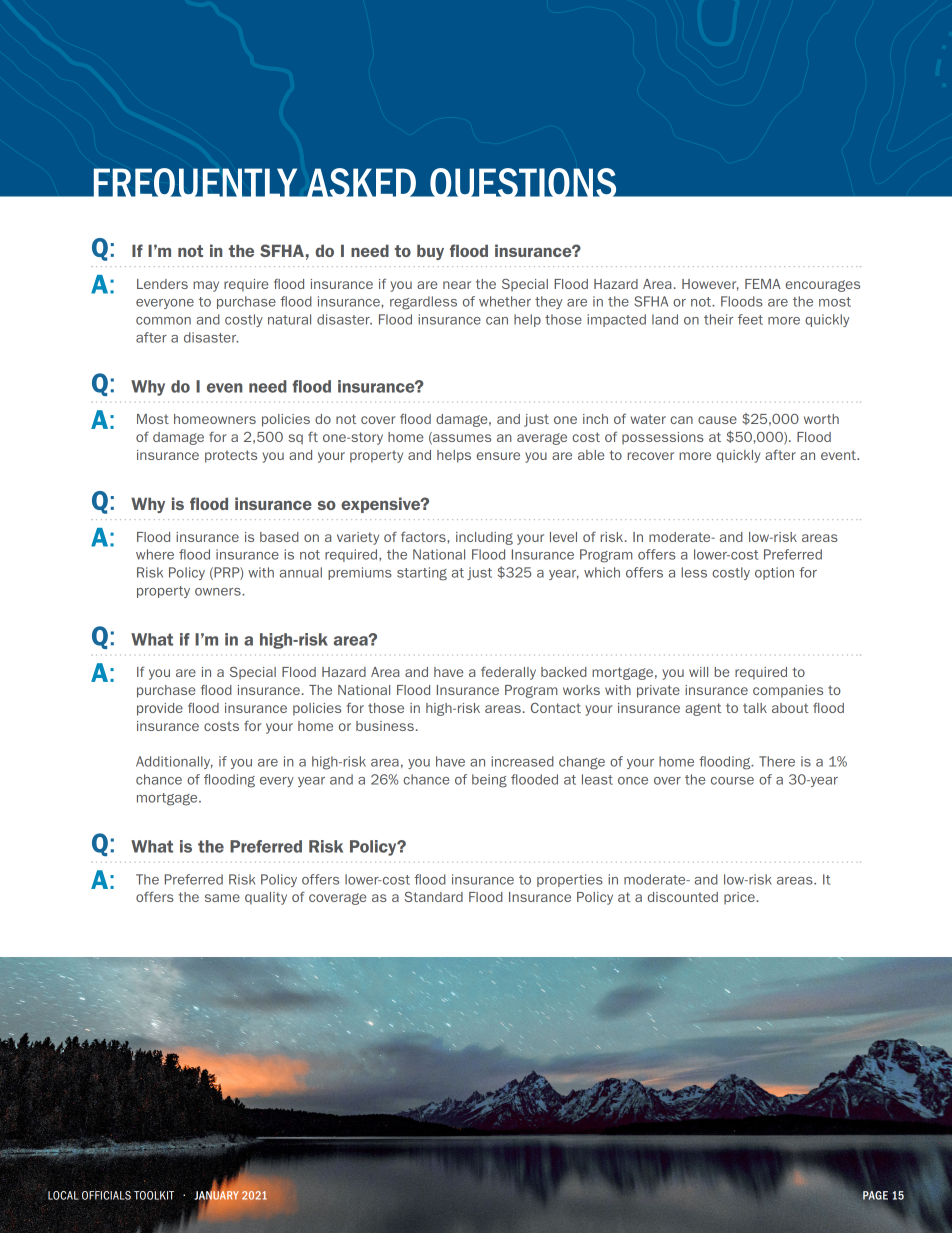 The image size is (952, 1233). I want to click on provide, so click(160, 709).
